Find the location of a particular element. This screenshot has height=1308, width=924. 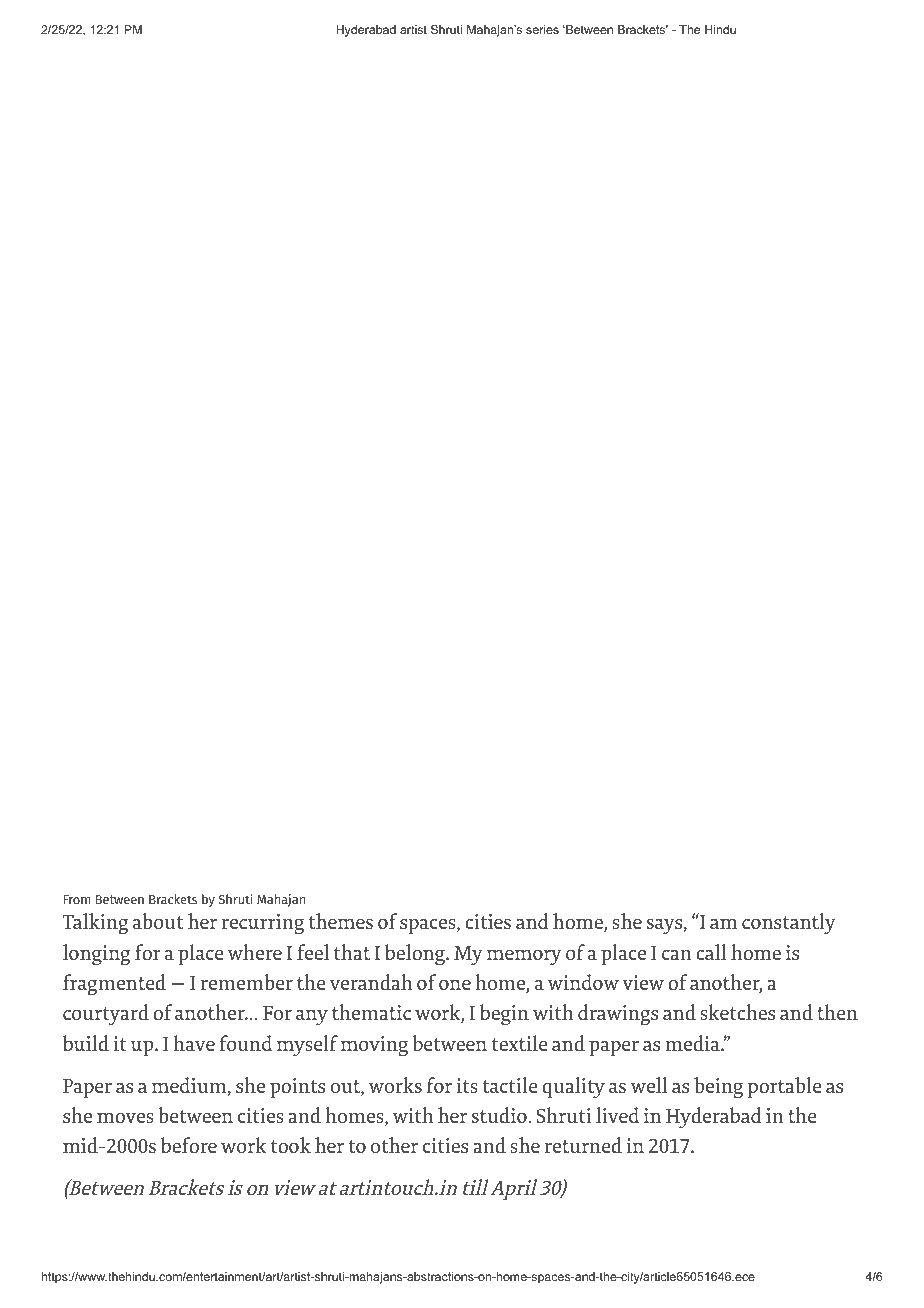

then is located at coordinates (837, 1012).
